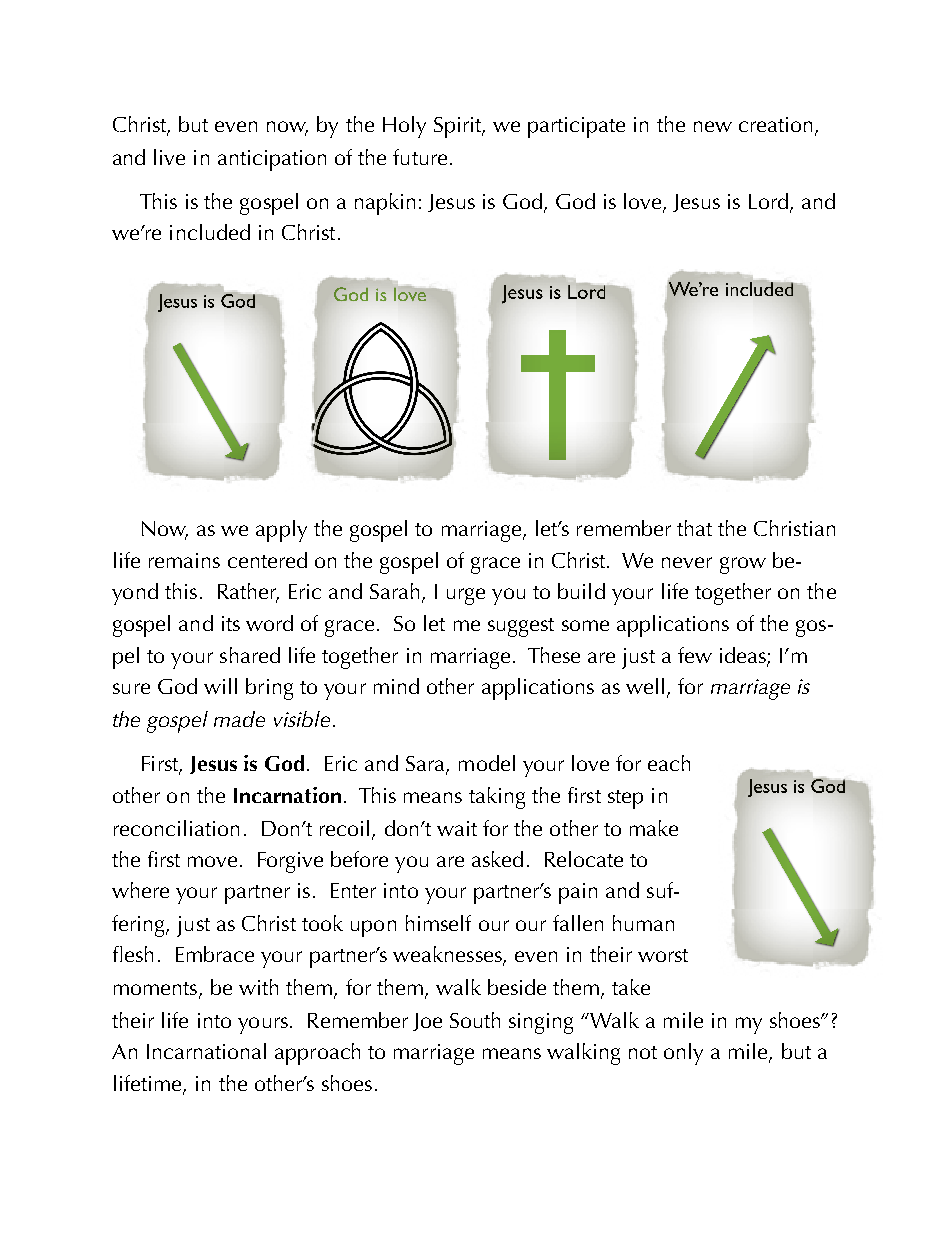 This document has height=1233, width=952. I want to click on moments, so click(157, 990).
